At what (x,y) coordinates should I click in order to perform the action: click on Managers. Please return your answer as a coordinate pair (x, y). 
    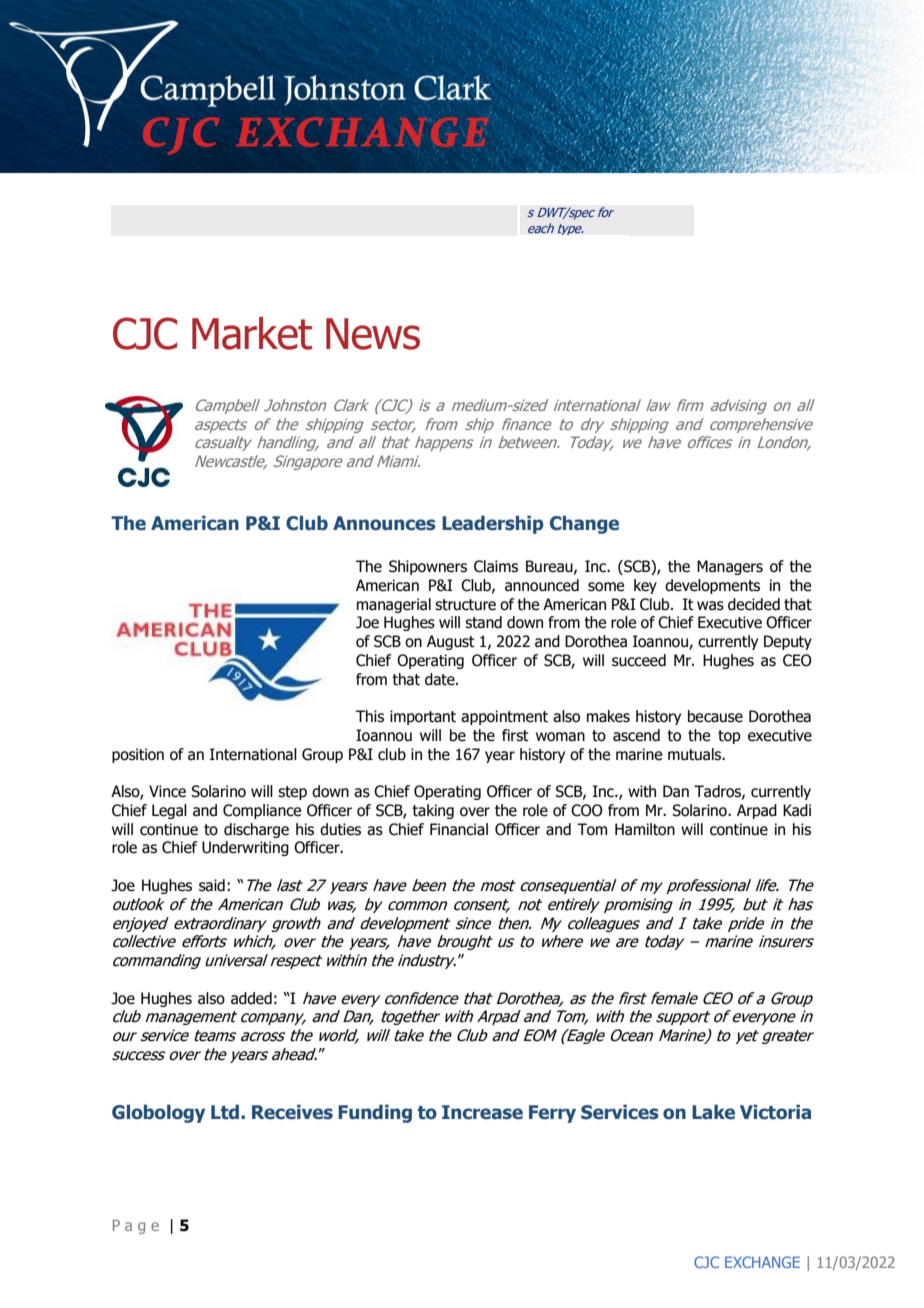
    Looking at the image, I should click on (730, 567).
